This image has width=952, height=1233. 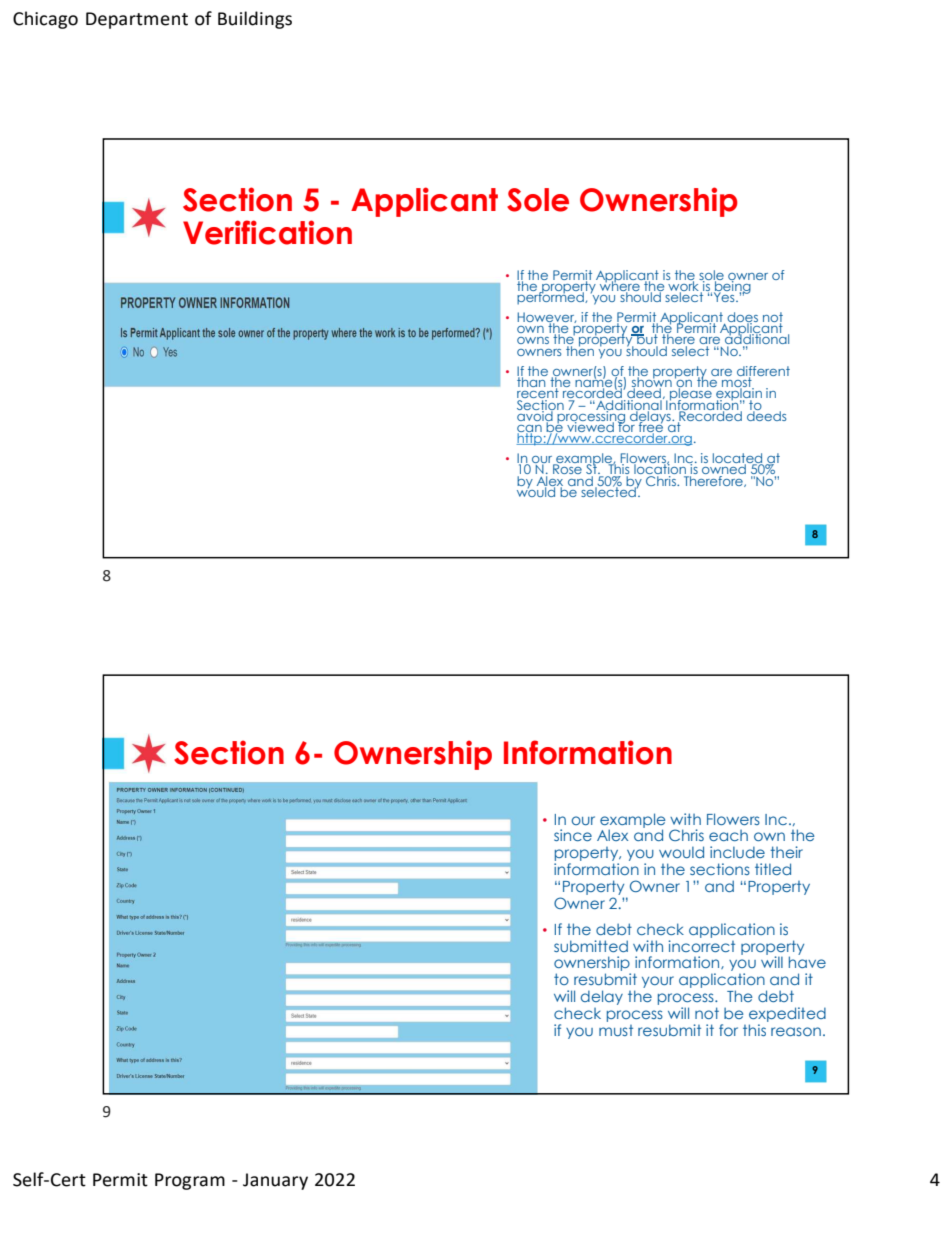 What do you see at coordinates (591, 946) in the image?
I see `submitted` at bounding box center [591, 946].
